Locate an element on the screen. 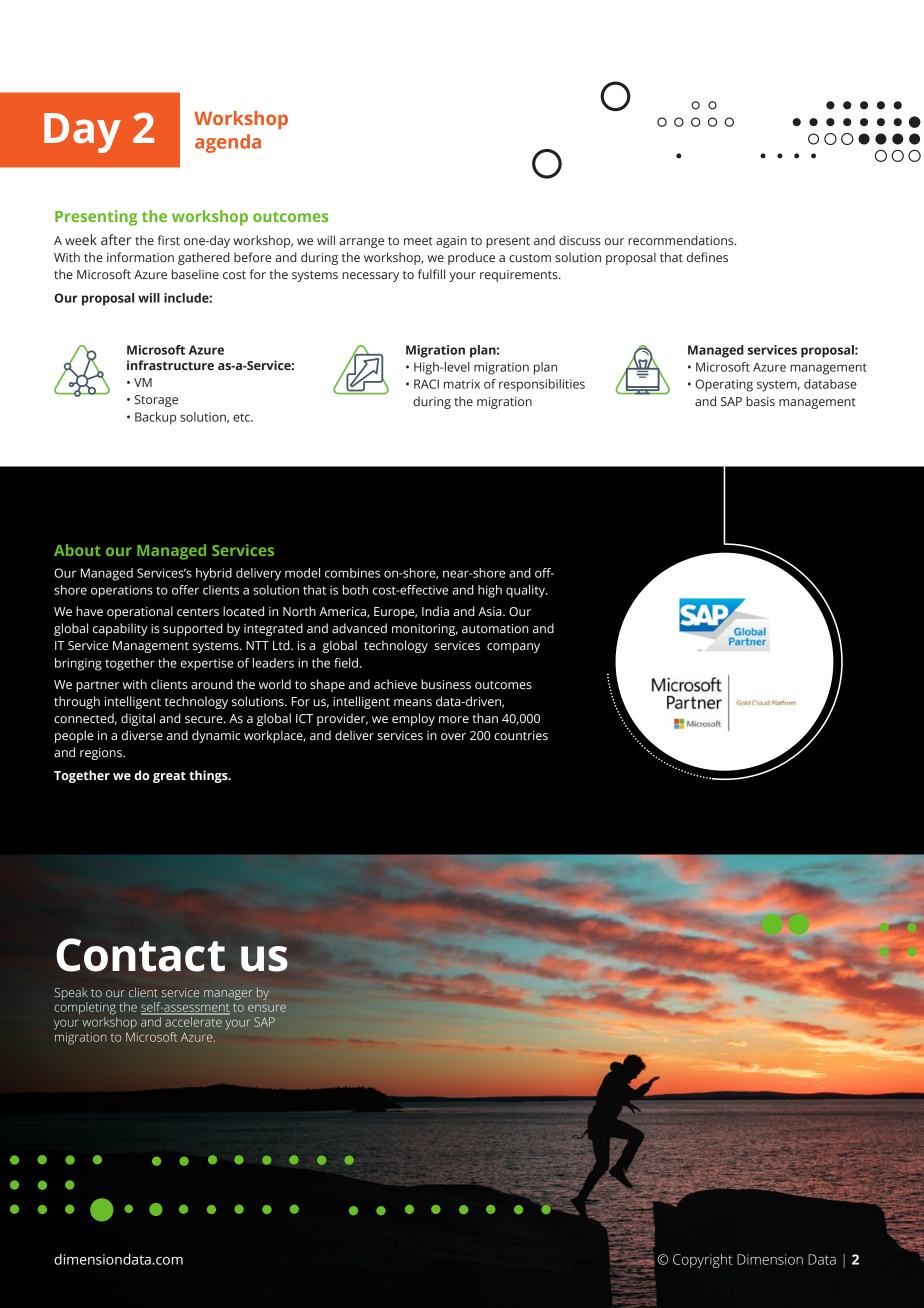  countries is located at coordinates (521, 736).
